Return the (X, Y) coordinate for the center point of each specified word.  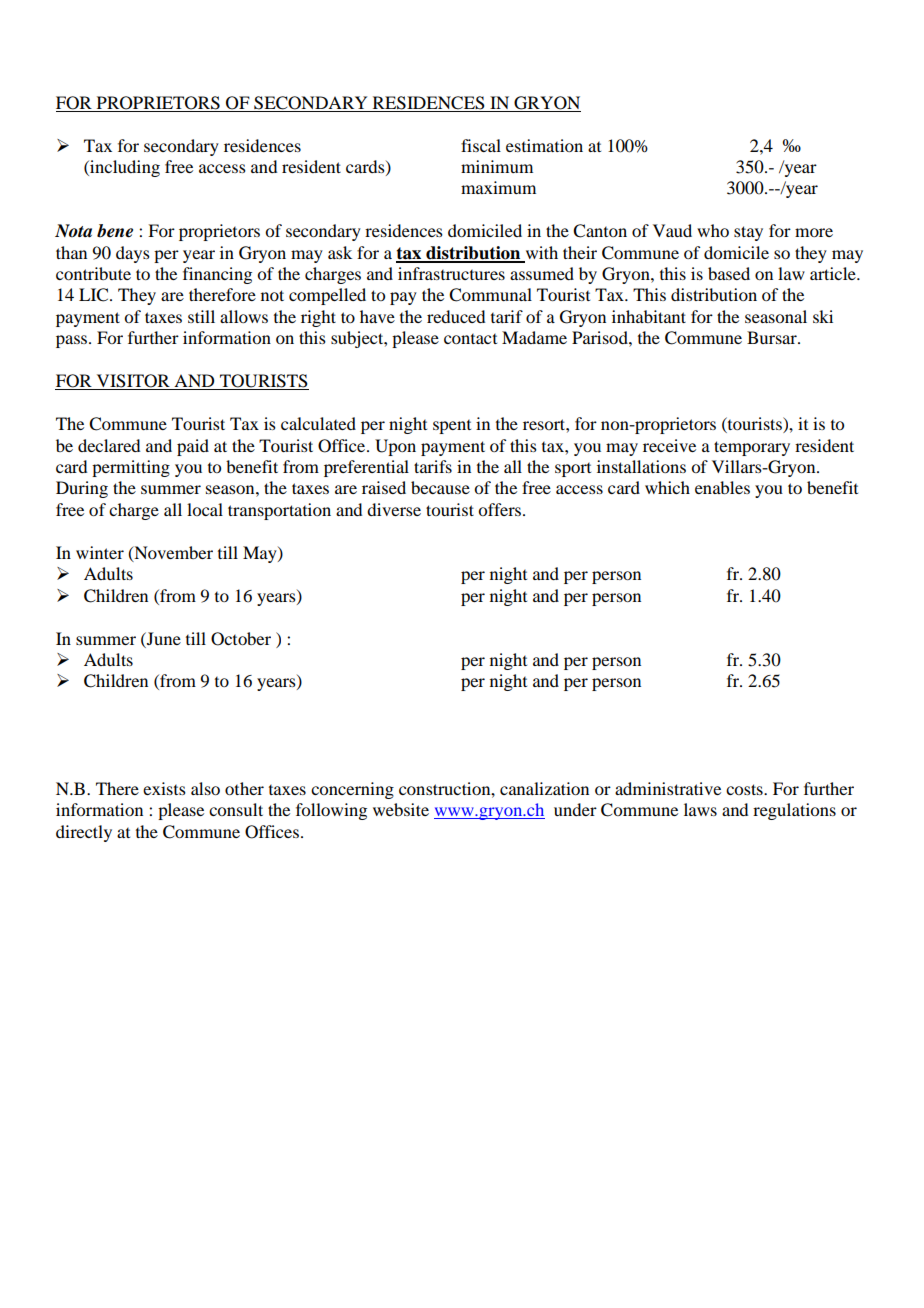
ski (823, 316)
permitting (131, 468)
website (401, 809)
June (163, 638)
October (241, 639)
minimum (497, 166)
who (713, 230)
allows (244, 316)
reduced (456, 316)
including (124, 168)
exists (164, 788)
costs (745, 789)
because (440, 487)
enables (722, 487)
